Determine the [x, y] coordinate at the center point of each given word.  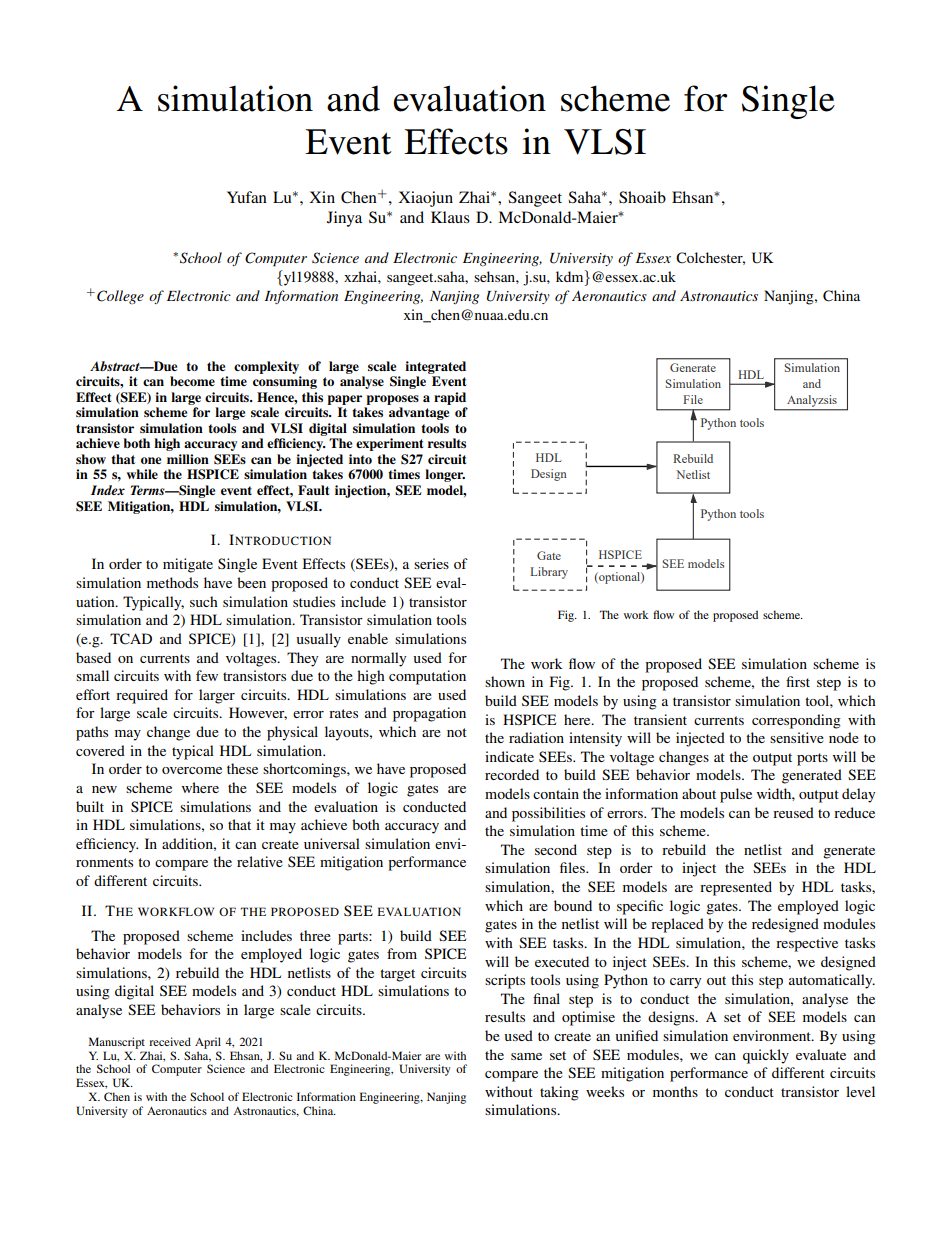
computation [427, 677]
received [170, 1041]
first [798, 681]
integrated [435, 367]
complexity [266, 367]
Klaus [450, 217]
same [526, 1056]
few [207, 675]
